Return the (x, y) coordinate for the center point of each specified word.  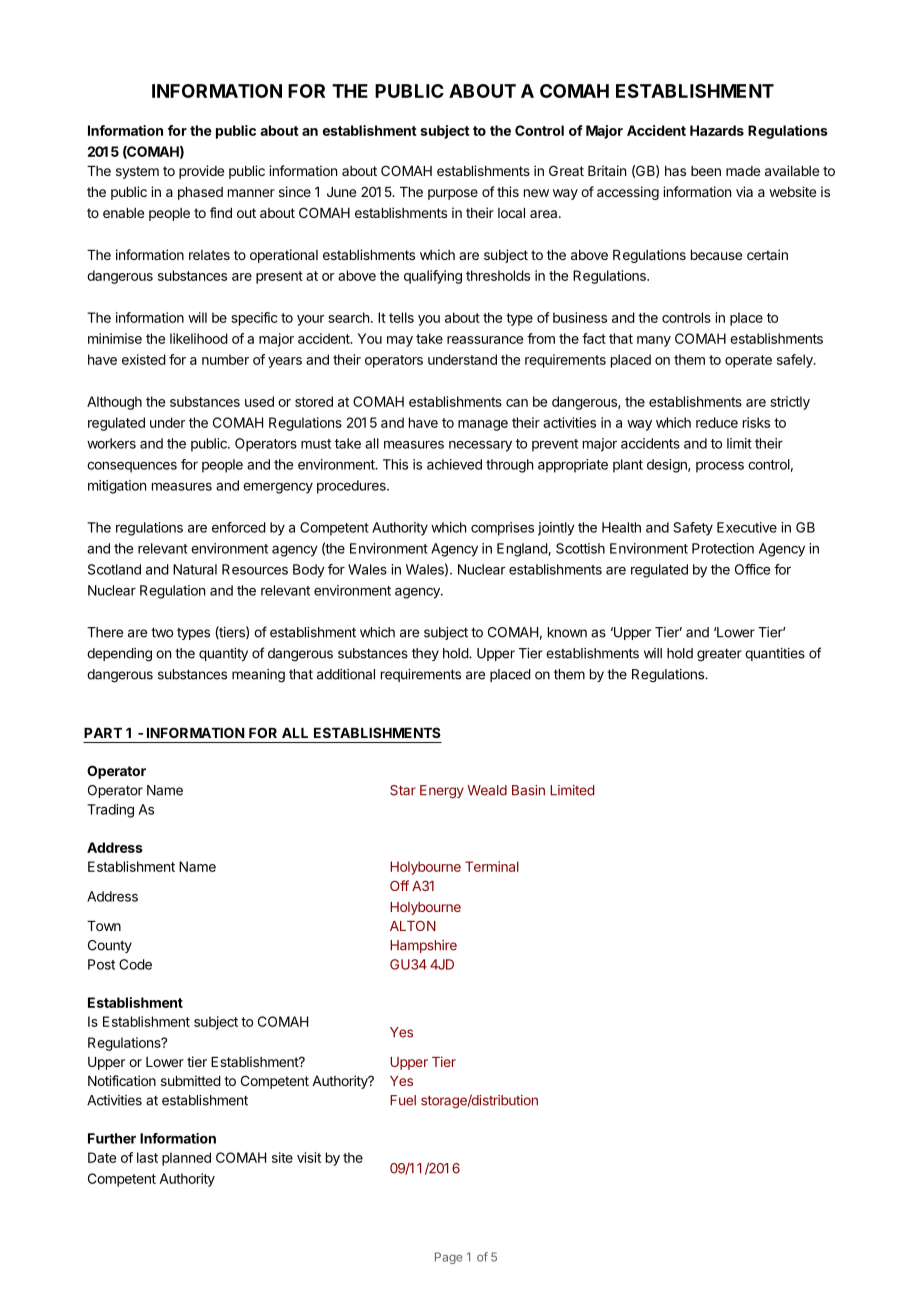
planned (186, 1159)
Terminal (492, 866)
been (706, 171)
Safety (693, 529)
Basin (528, 790)
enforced (239, 527)
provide (201, 172)
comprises (502, 529)
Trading (110, 811)
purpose (453, 194)
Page (448, 1258)
